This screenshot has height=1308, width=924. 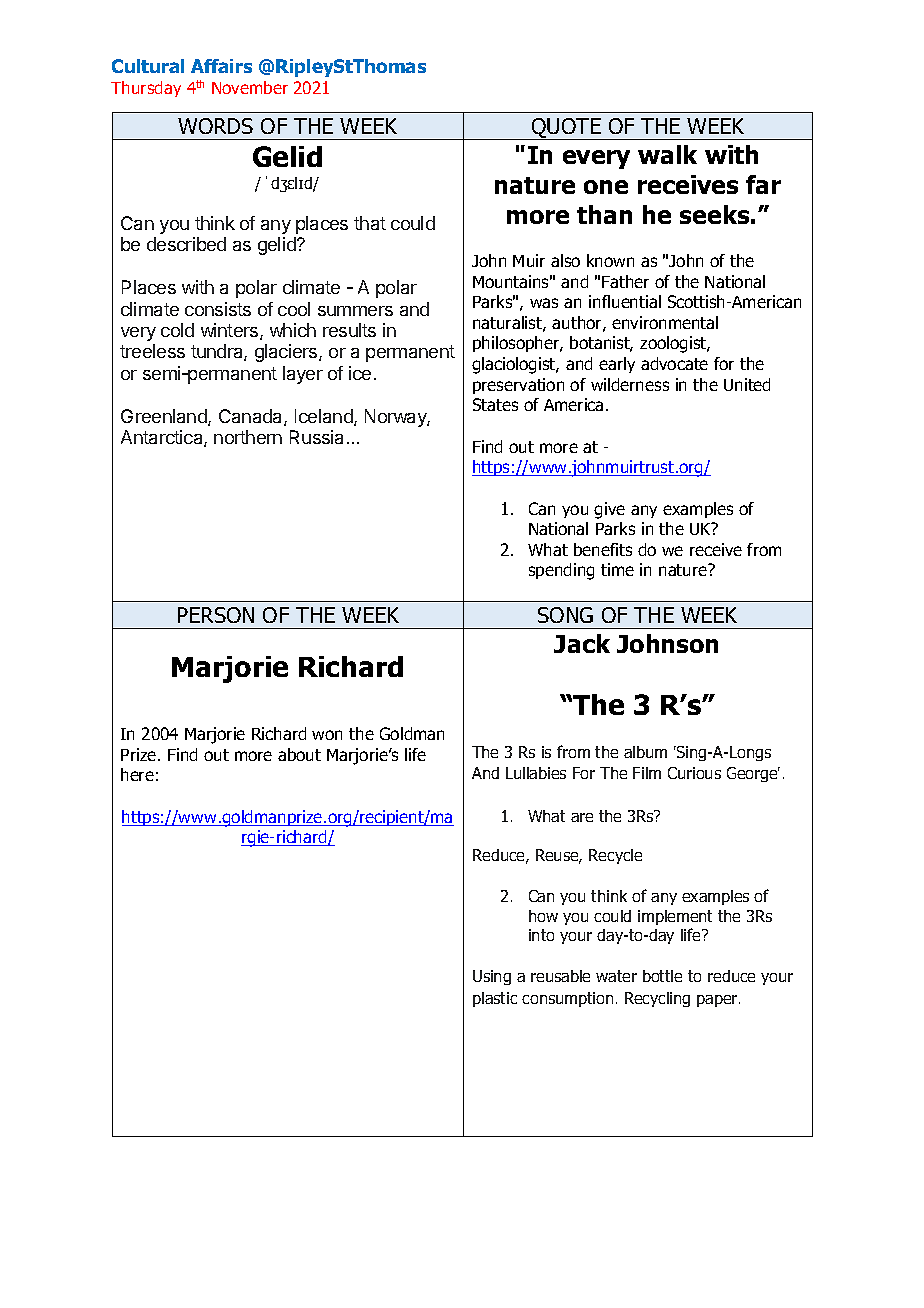 I want to click on November, so click(x=250, y=87).
